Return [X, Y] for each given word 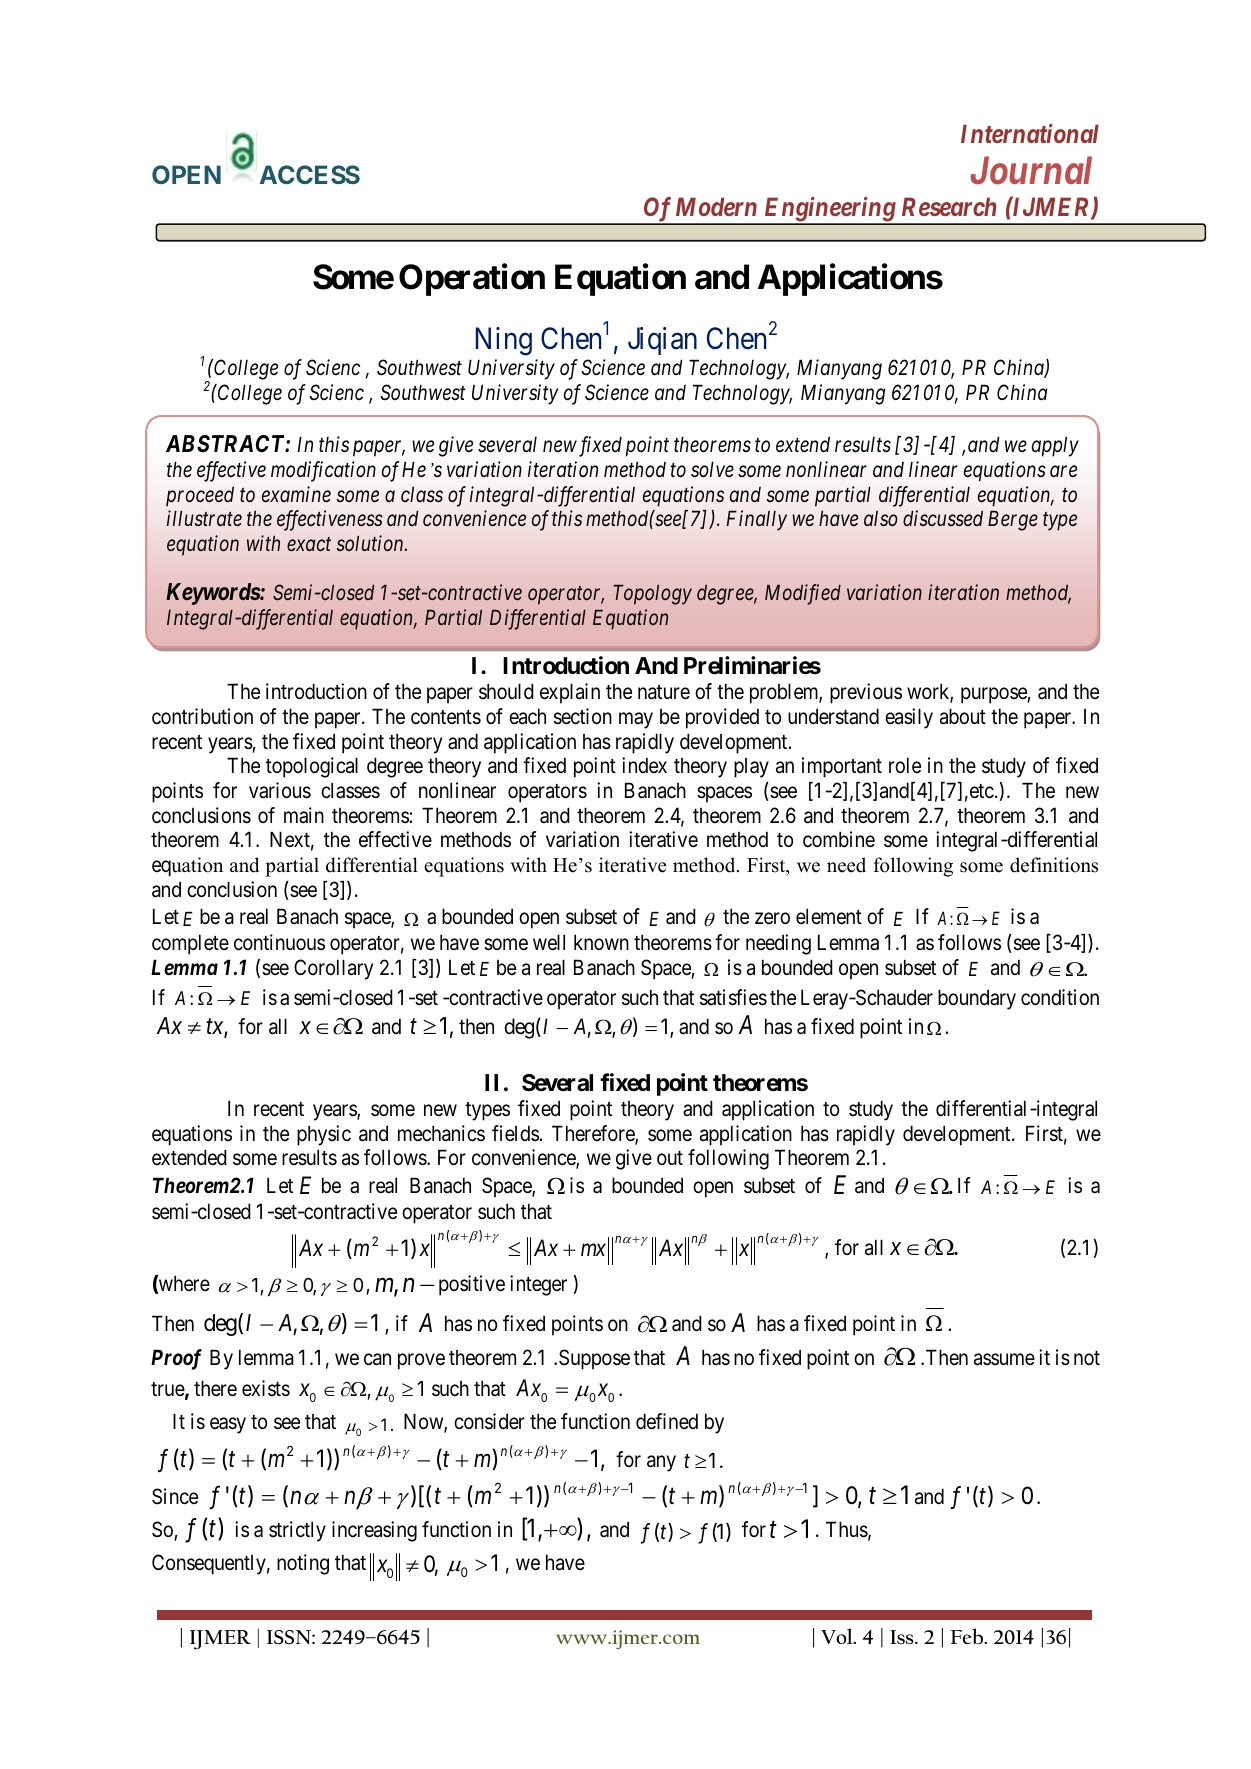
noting [303, 1564]
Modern [716, 206]
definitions [1054, 865]
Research [949, 206]
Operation [472, 280]
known [601, 942]
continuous [279, 942]
